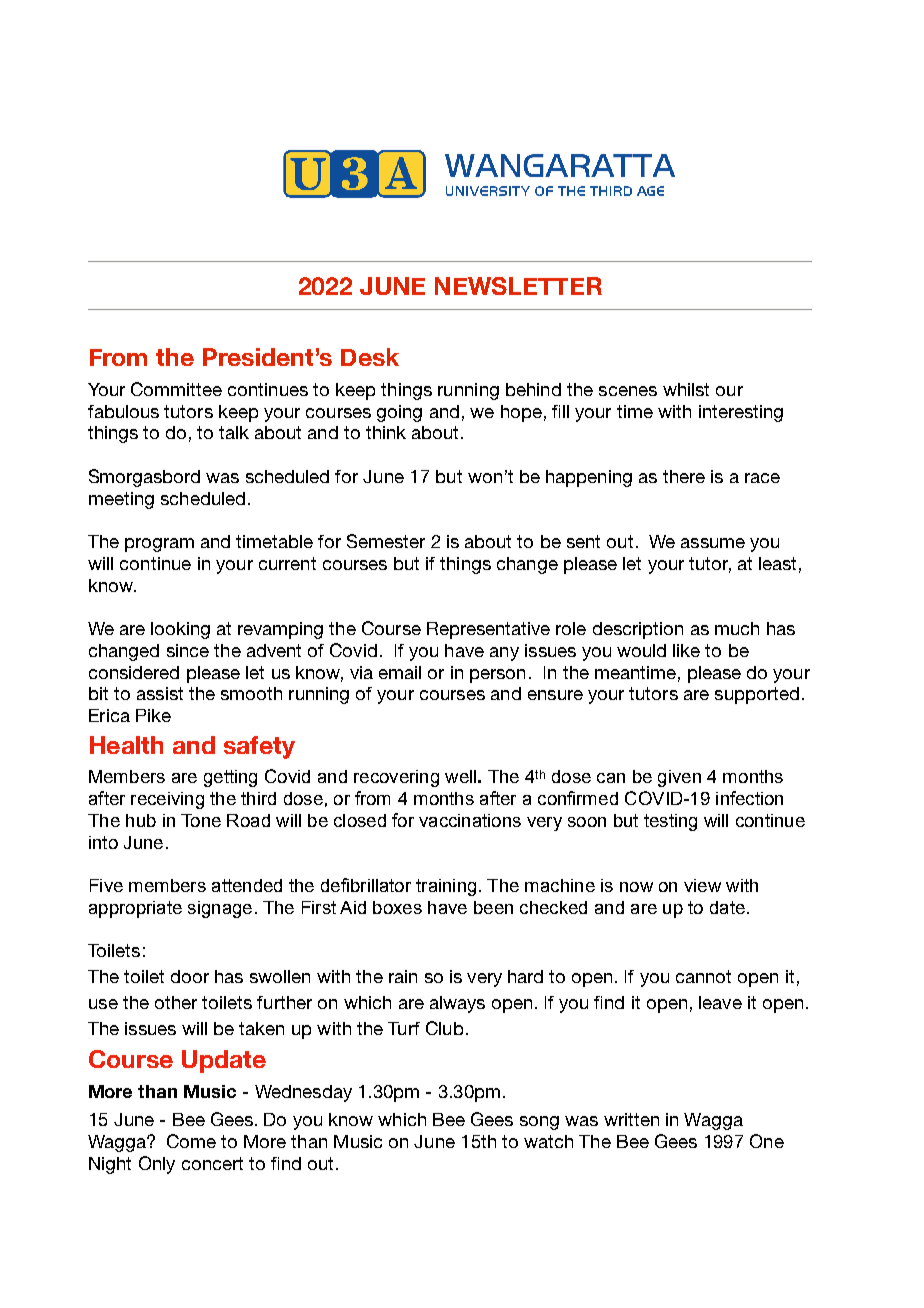 The width and height of the screenshot is (924, 1308). I want to click on supported, so click(757, 695).
